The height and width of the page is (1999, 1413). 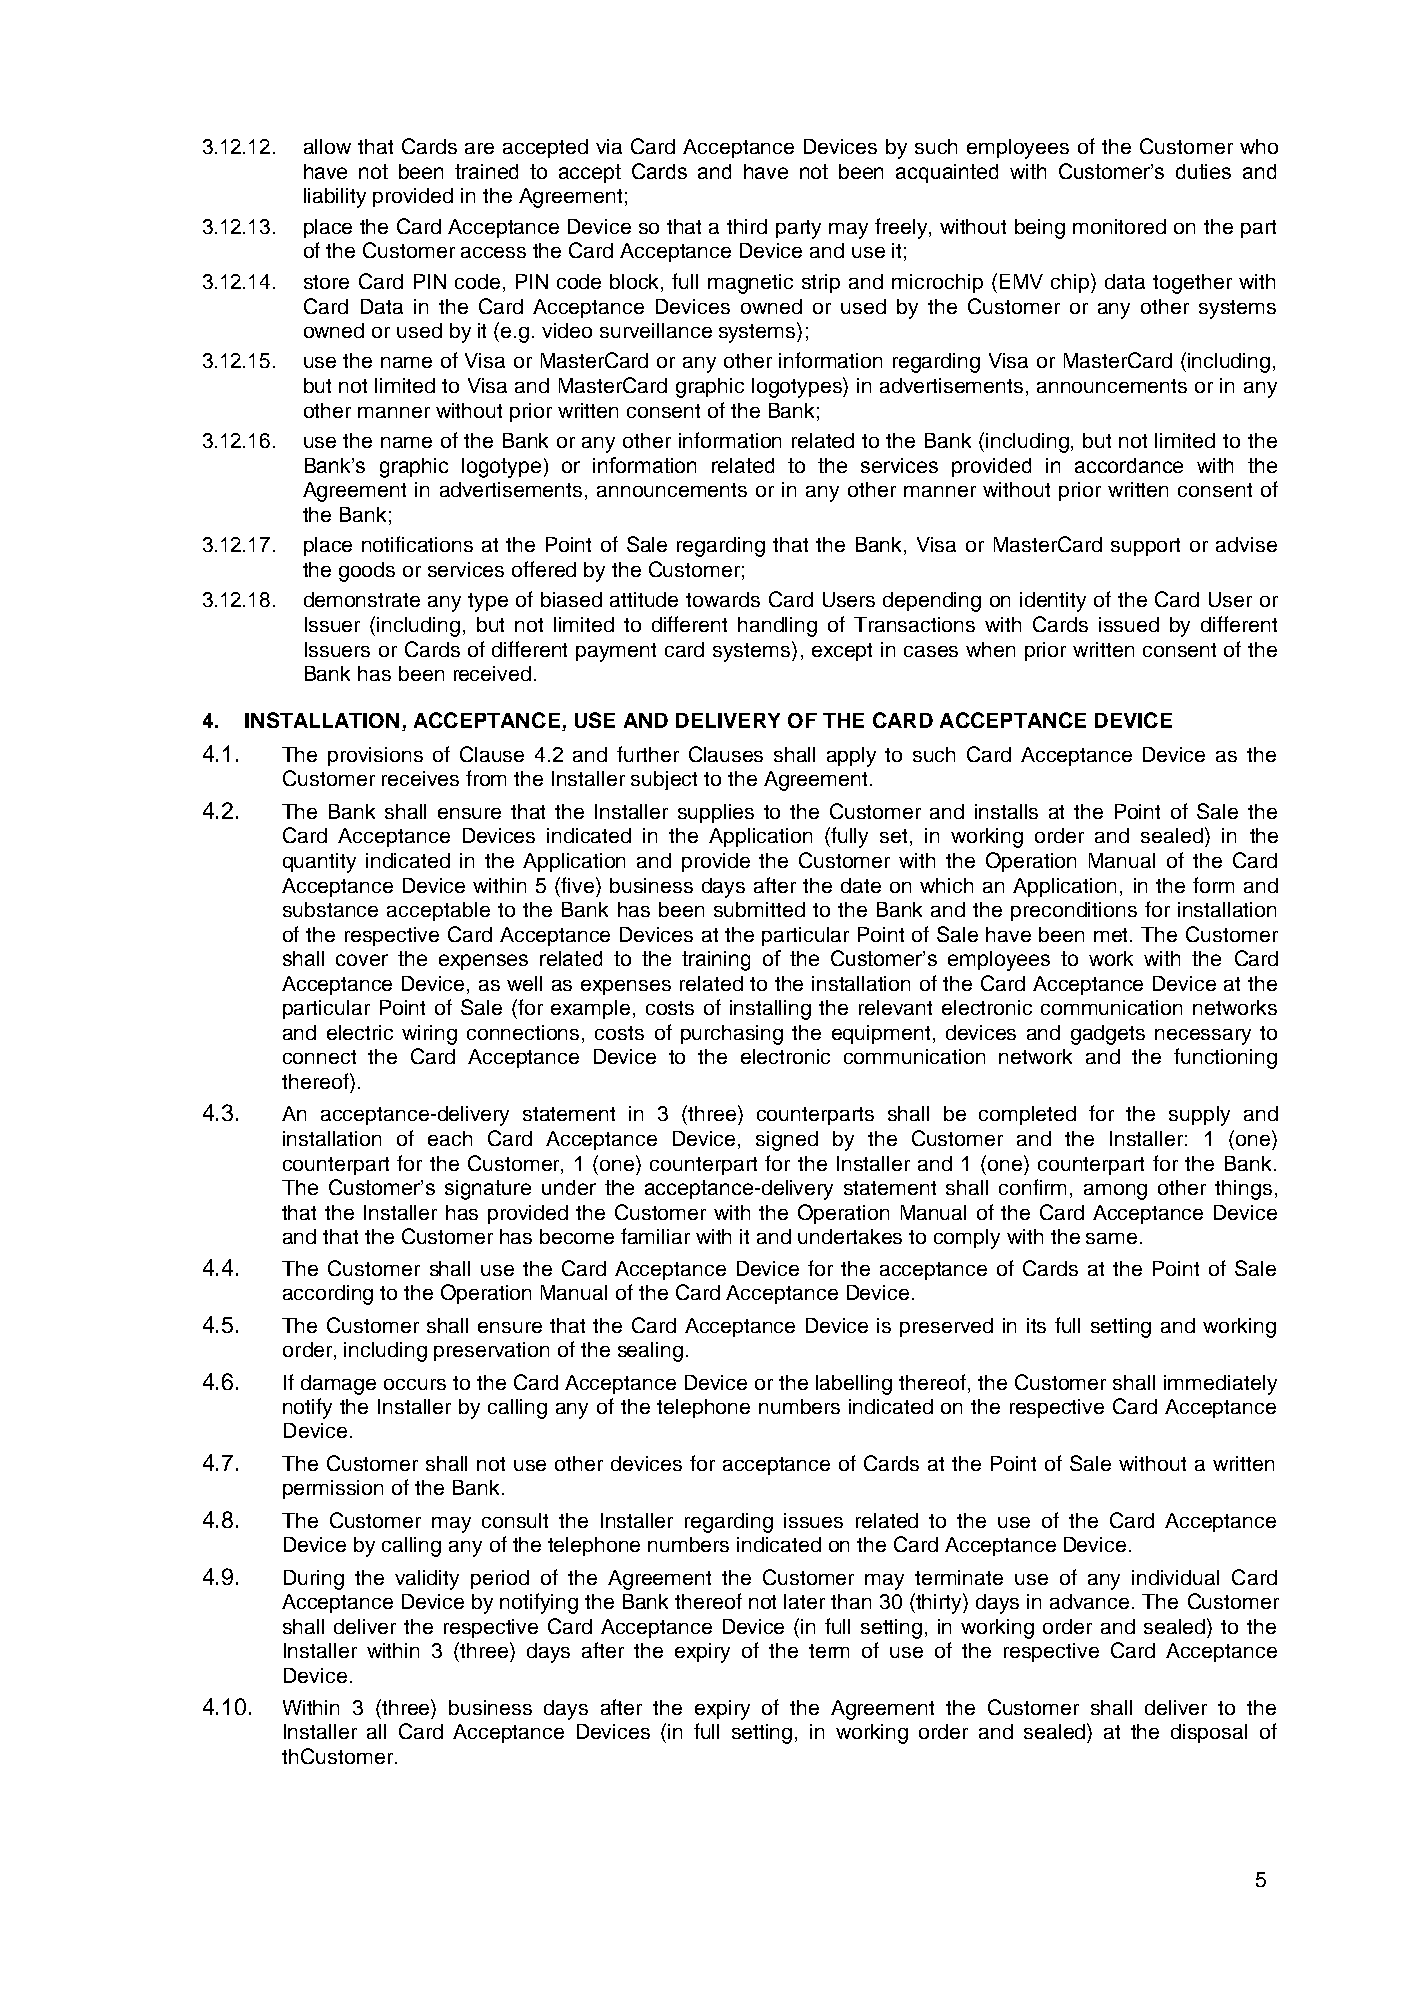 I want to click on except, so click(x=842, y=652).
